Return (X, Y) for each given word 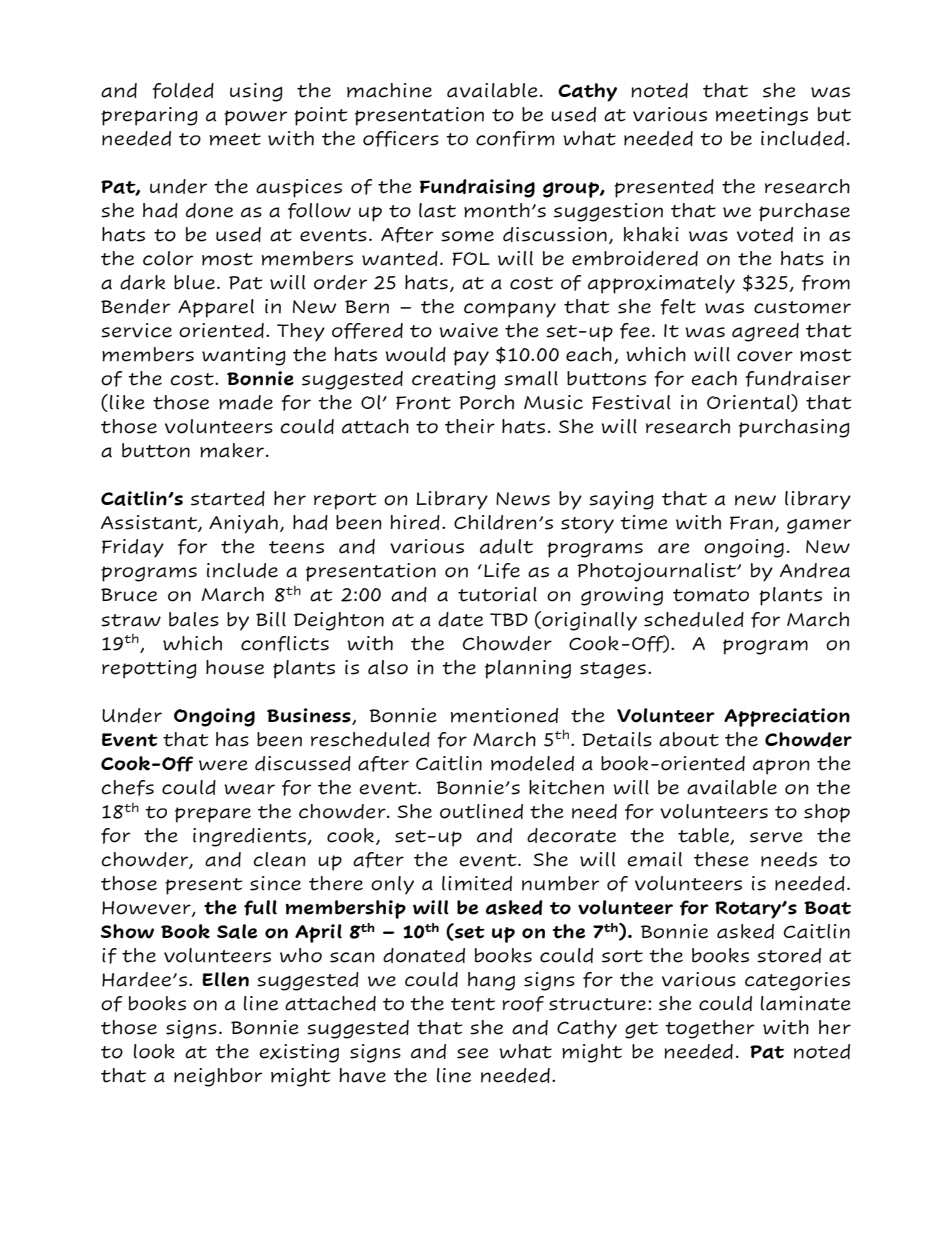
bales (194, 619)
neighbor (218, 1077)
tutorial (497, 594)
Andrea (815, 570)
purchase (804, 212)
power (256, 118)
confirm (515, 139)
